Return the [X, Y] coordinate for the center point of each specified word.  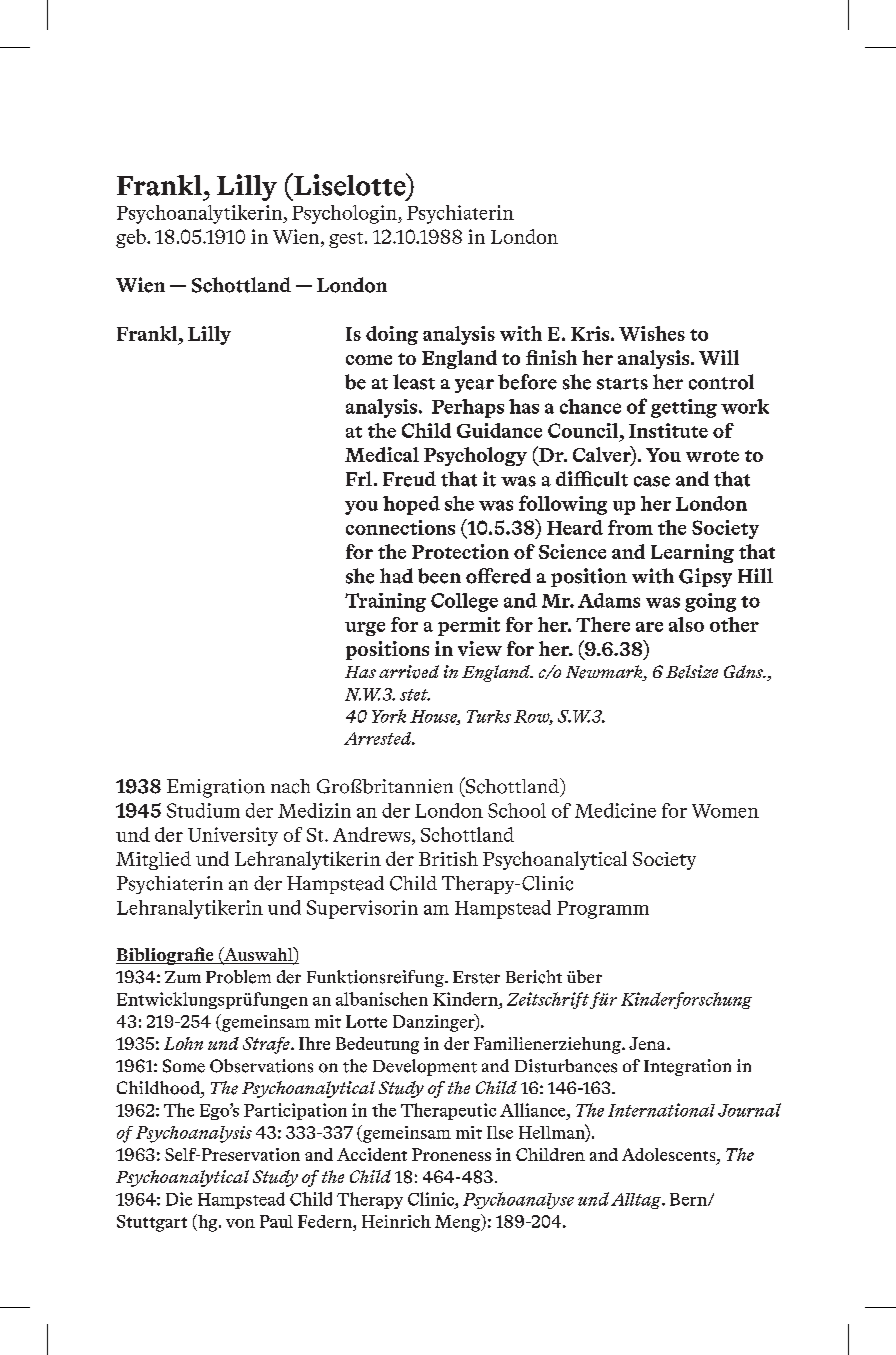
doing [392, 335]
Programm [603, 910]
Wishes [652, 333]
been [439, 576]
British [448, 858]
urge [365, 629]
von [240, 1223]
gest [346, 240]
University [233, 836]
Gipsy [705, 578]
